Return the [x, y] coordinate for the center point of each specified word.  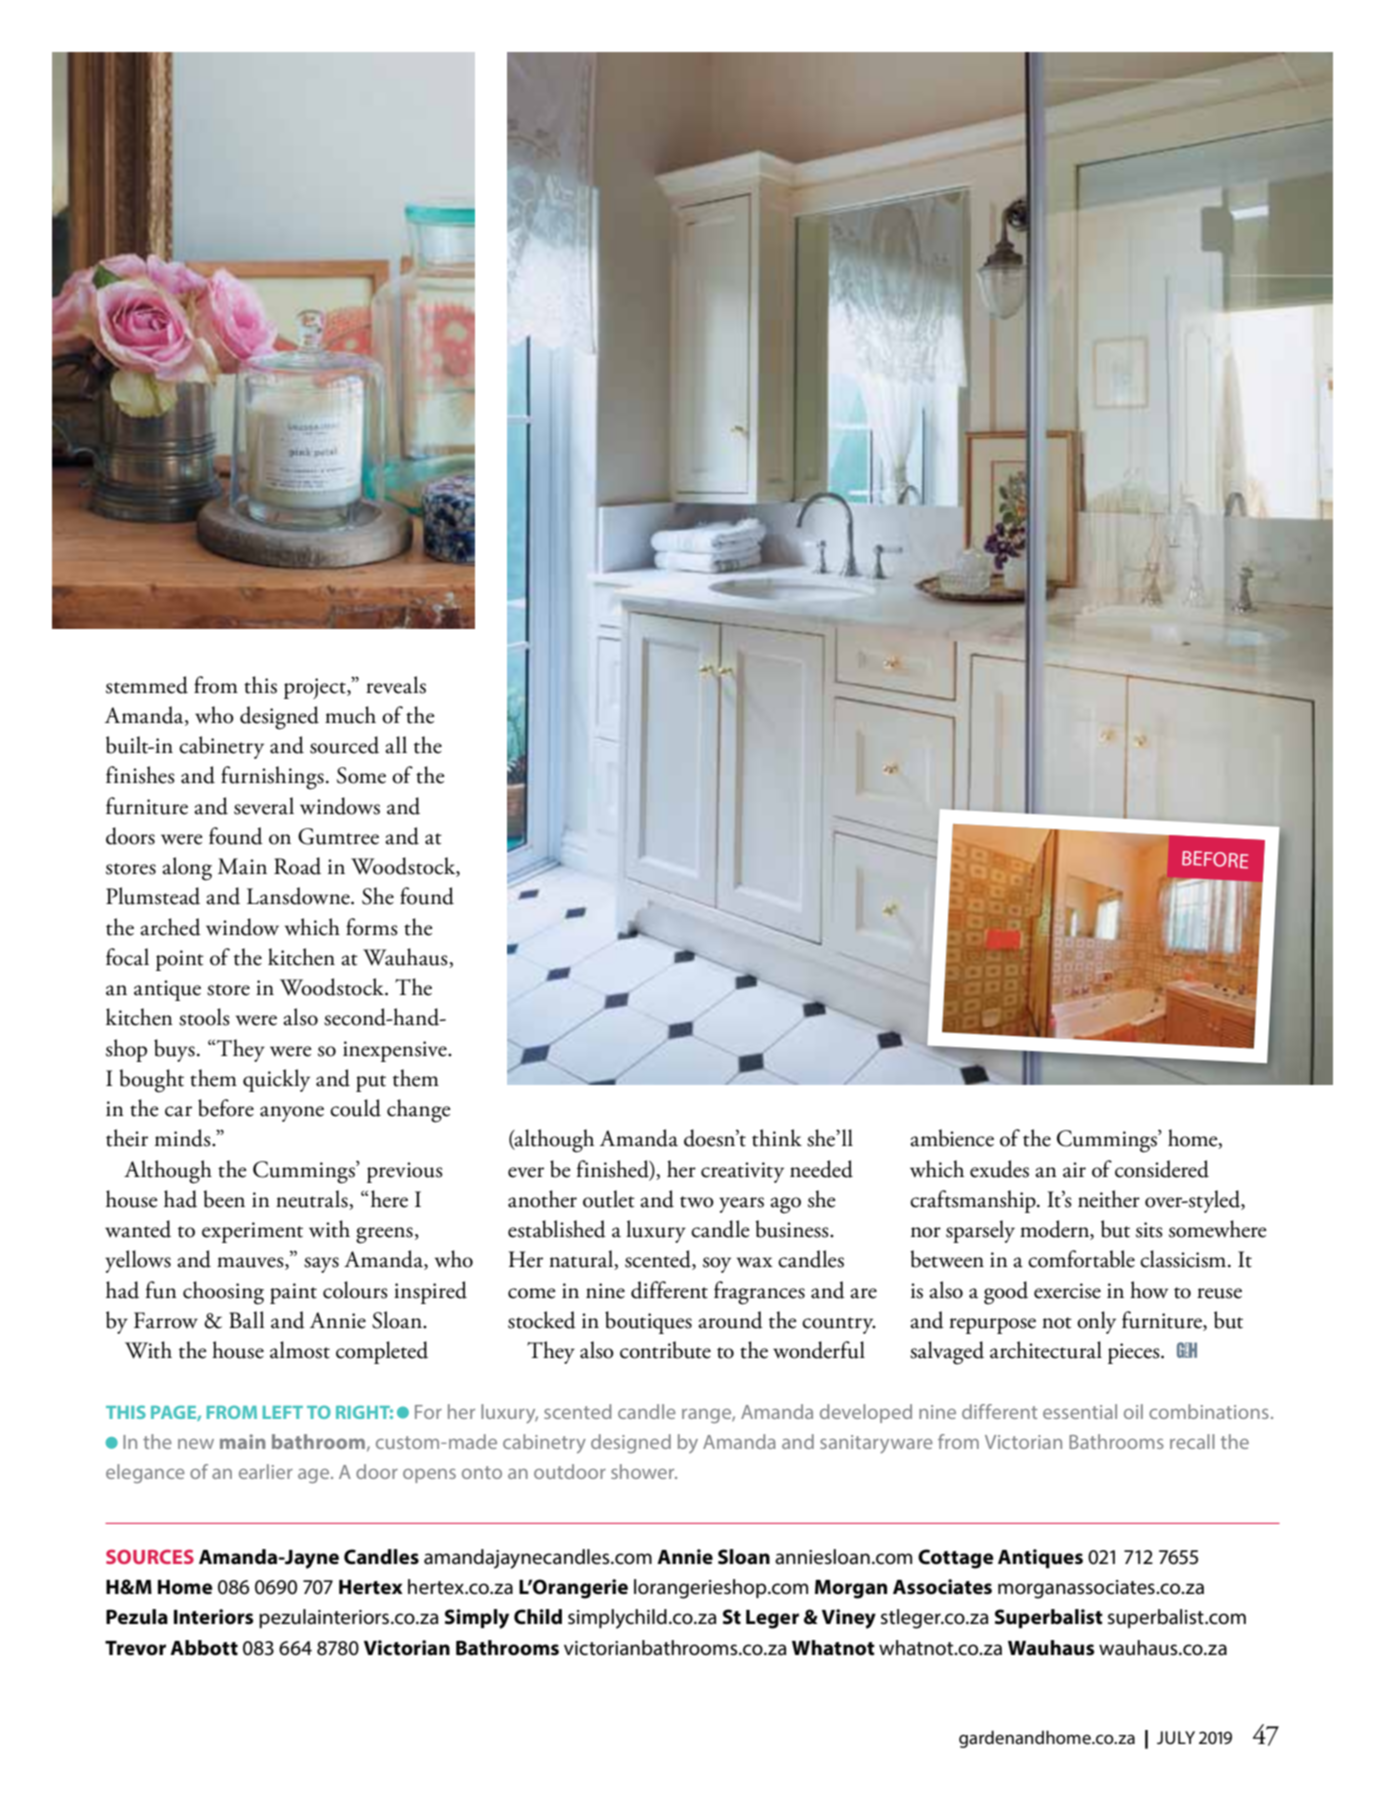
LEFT [283, 1412]
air [1074, 1170]
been [224, 1199]
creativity [742, 1172]
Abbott [204, 1648]
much [350, 715]
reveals [396, 685]
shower [644, 1471]
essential [1080, 1411]
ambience [952, 1138]
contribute [665, 1350]
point [180, 960]
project [316, 688]
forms [372, 927]
